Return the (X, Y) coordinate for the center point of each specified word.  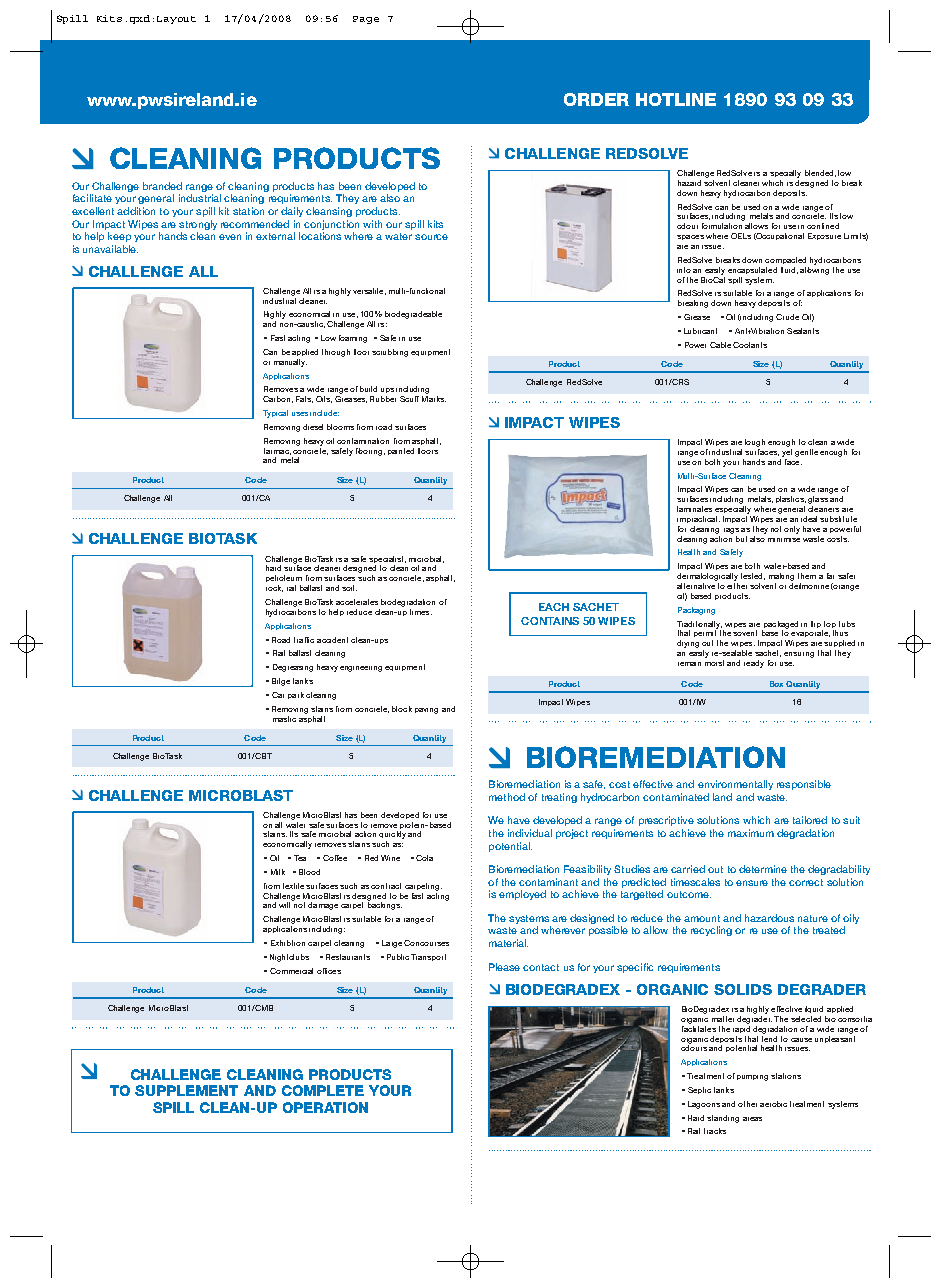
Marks (434, 399)
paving (426, 711)
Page (366, 20)
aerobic (773, 1104)
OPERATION (325, 1107)
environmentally (735, 785)
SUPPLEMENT (186, 1090)
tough (755, 443)
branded (162, 186)
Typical (275, 414)
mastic (284, 719)
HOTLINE (676, 99)
